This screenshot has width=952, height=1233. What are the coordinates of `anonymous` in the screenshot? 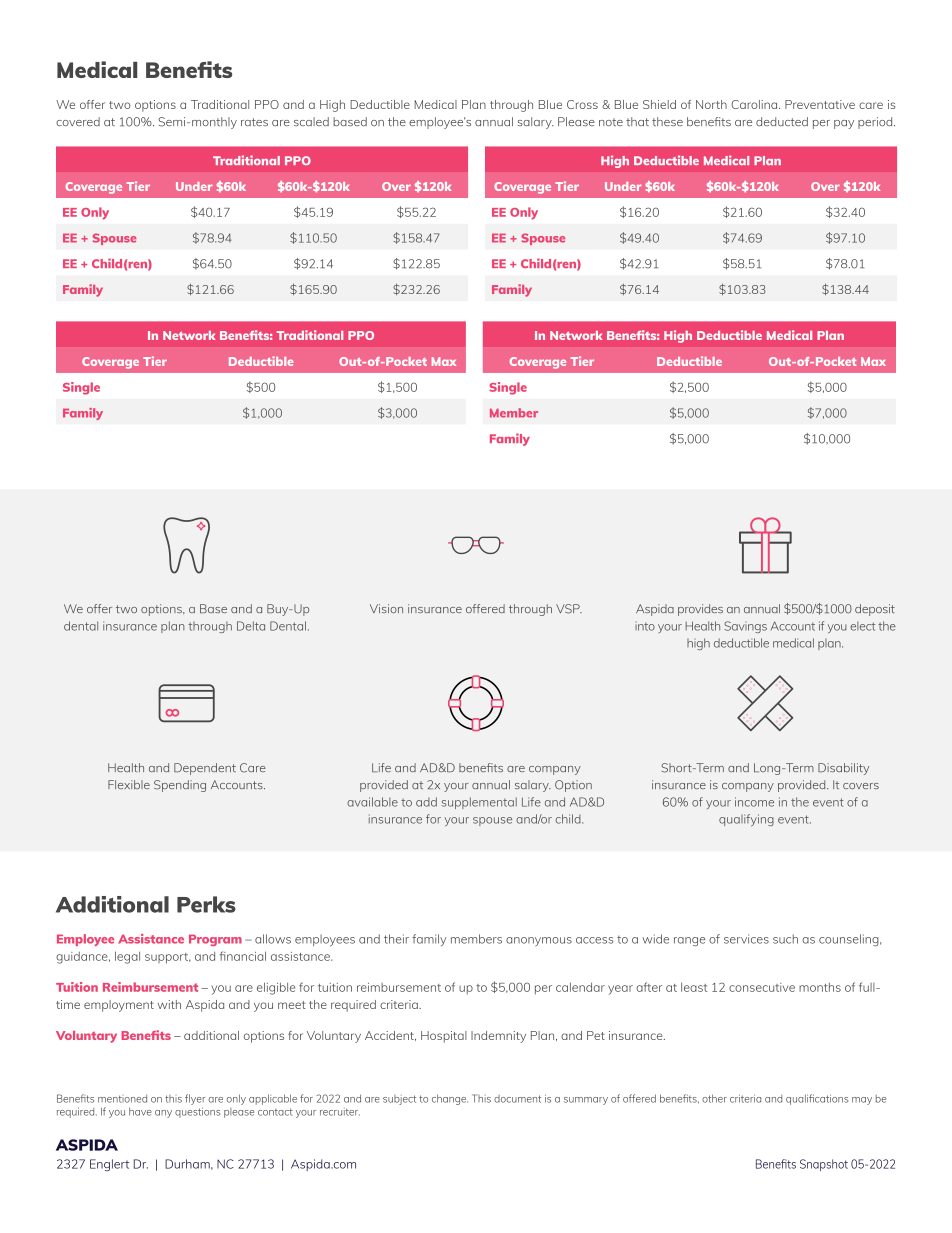 It's located at (539, 941).
